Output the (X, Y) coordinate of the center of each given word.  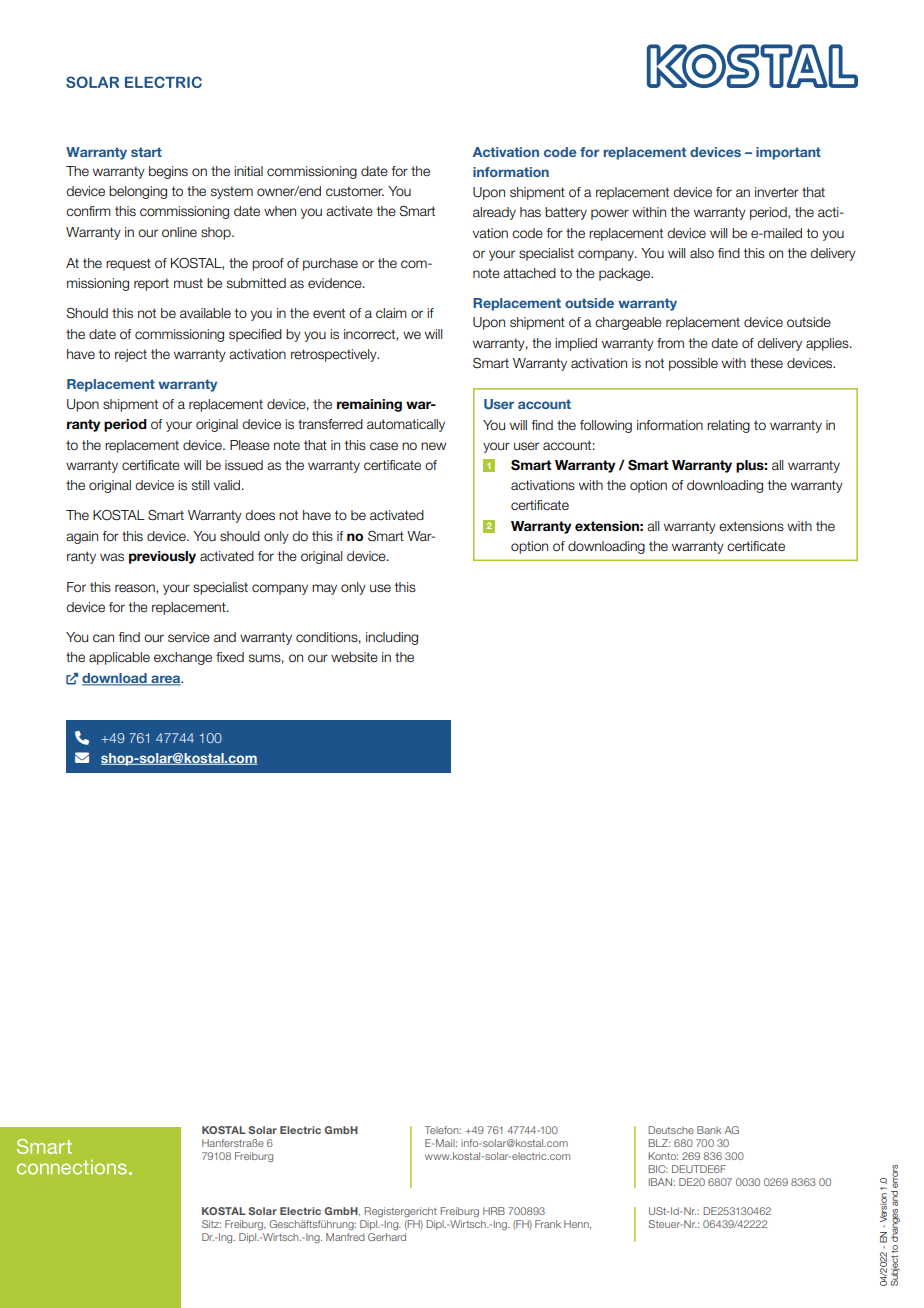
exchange (183, 658)
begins (168, 172)
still (200, 485)
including (392, 638)
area (165, 680)
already (494, 213)
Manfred (345, 1237)
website (354, 657)
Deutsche (671, 1130)
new (433, 446)
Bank (709, 1130)
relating (728, 426)
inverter (777, 192)
